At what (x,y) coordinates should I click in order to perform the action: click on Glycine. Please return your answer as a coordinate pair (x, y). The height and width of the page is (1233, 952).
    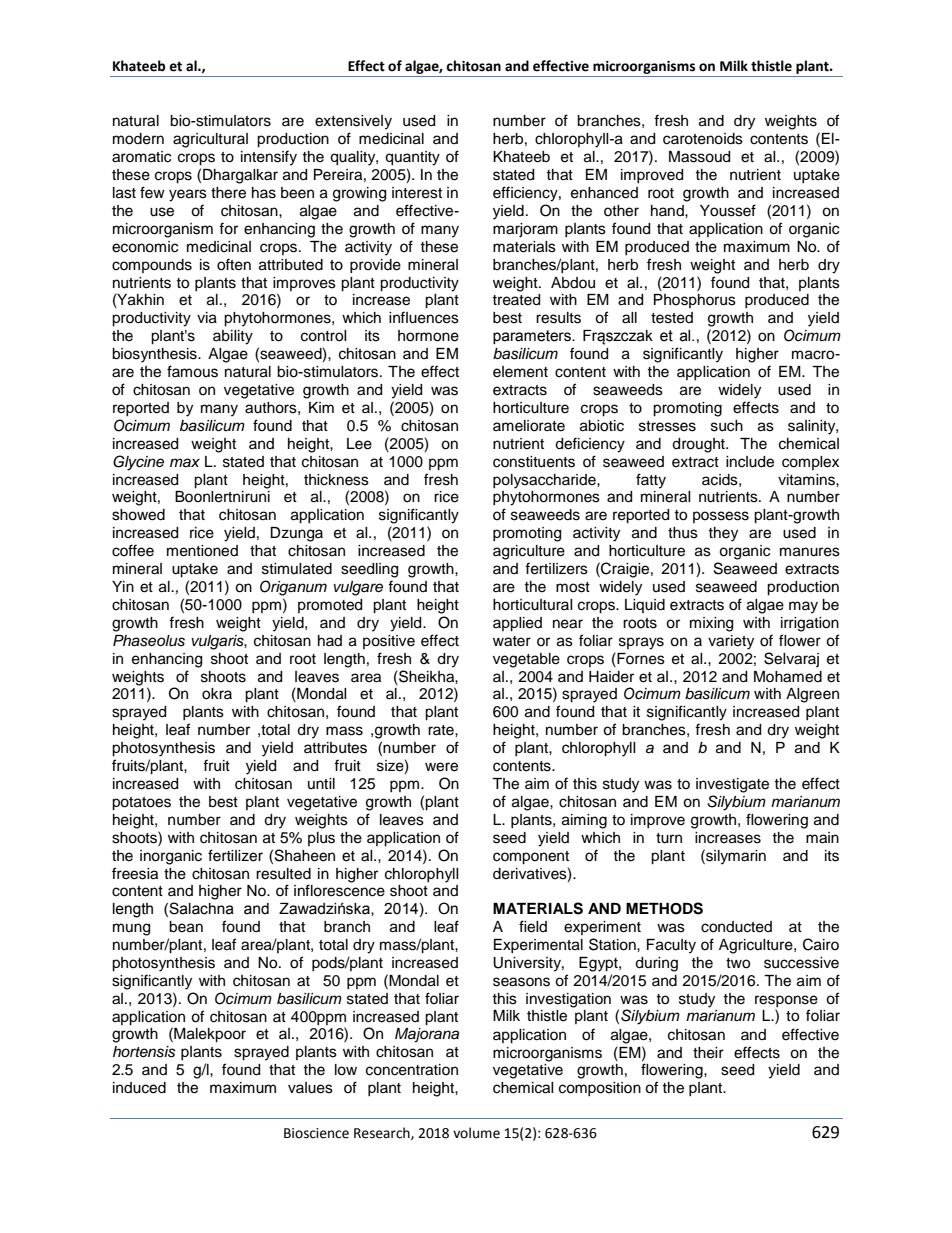
    Looking at the image, I should click on (138, 463).
